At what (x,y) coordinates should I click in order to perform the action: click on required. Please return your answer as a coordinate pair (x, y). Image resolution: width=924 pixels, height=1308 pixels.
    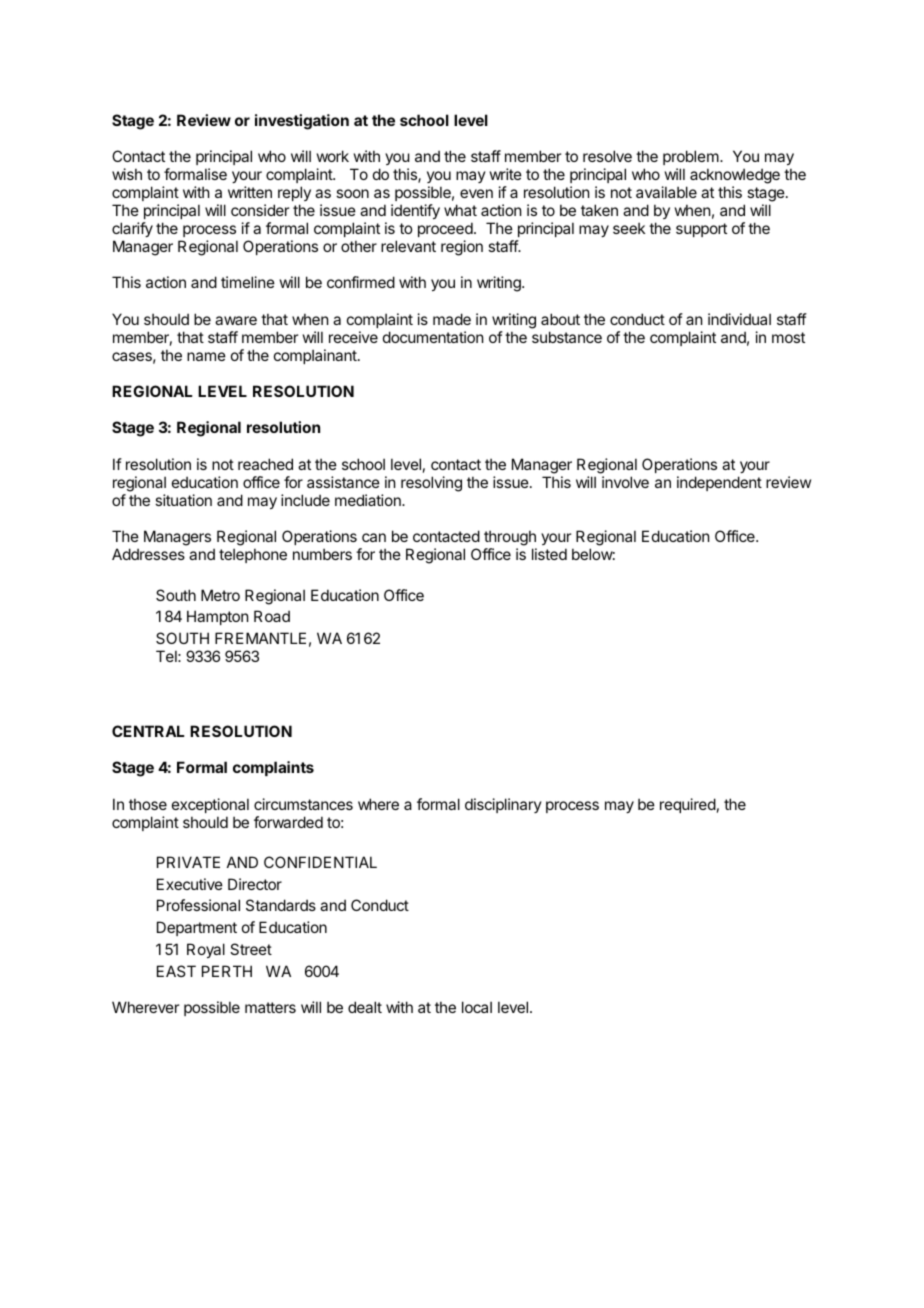
    Looking at the image, I should click on (688, 805).
